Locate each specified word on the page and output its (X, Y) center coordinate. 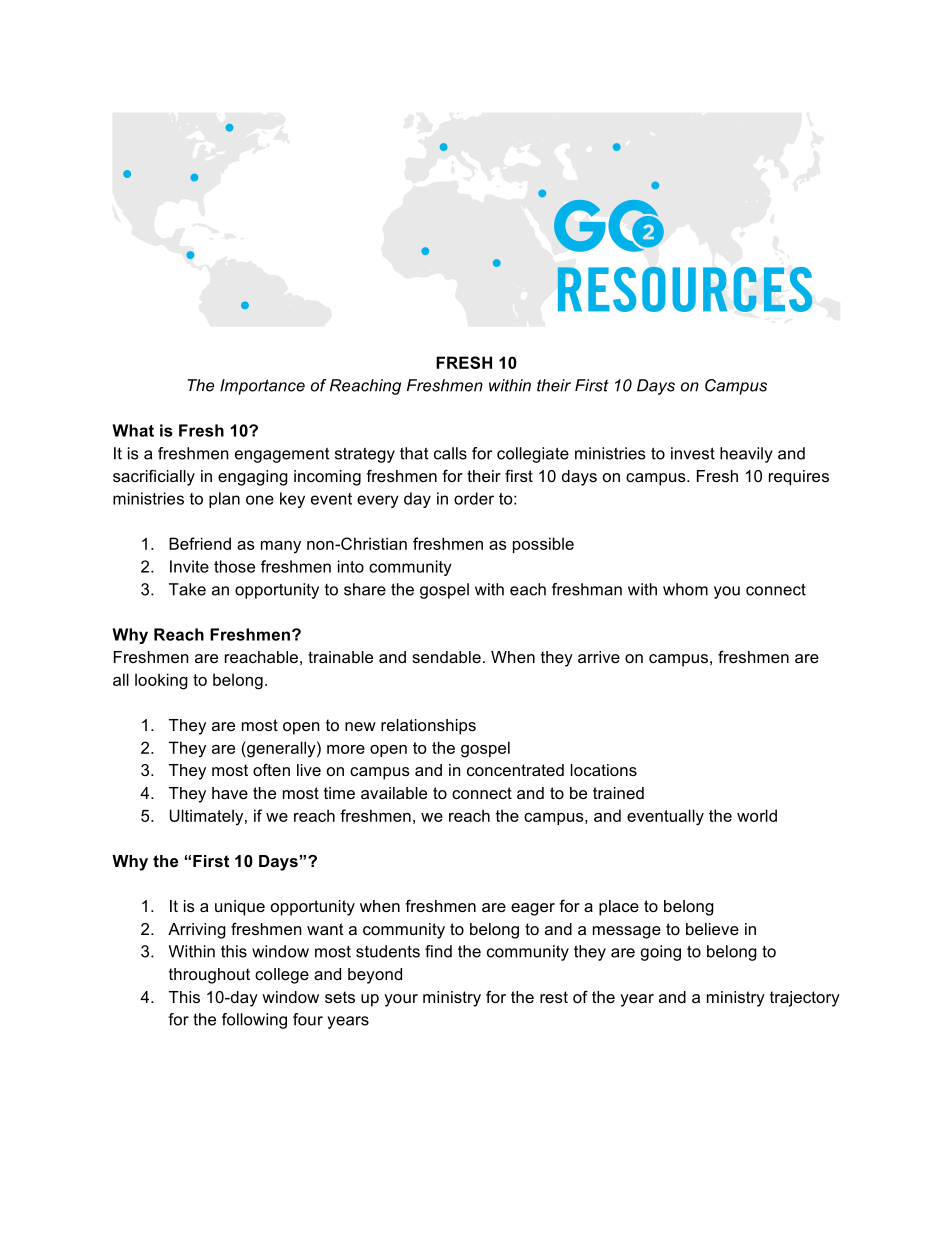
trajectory (805, 999)
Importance (262, 387)
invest (693, 453)
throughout (209, 976)
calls (450, 453)
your (401, 1000)
